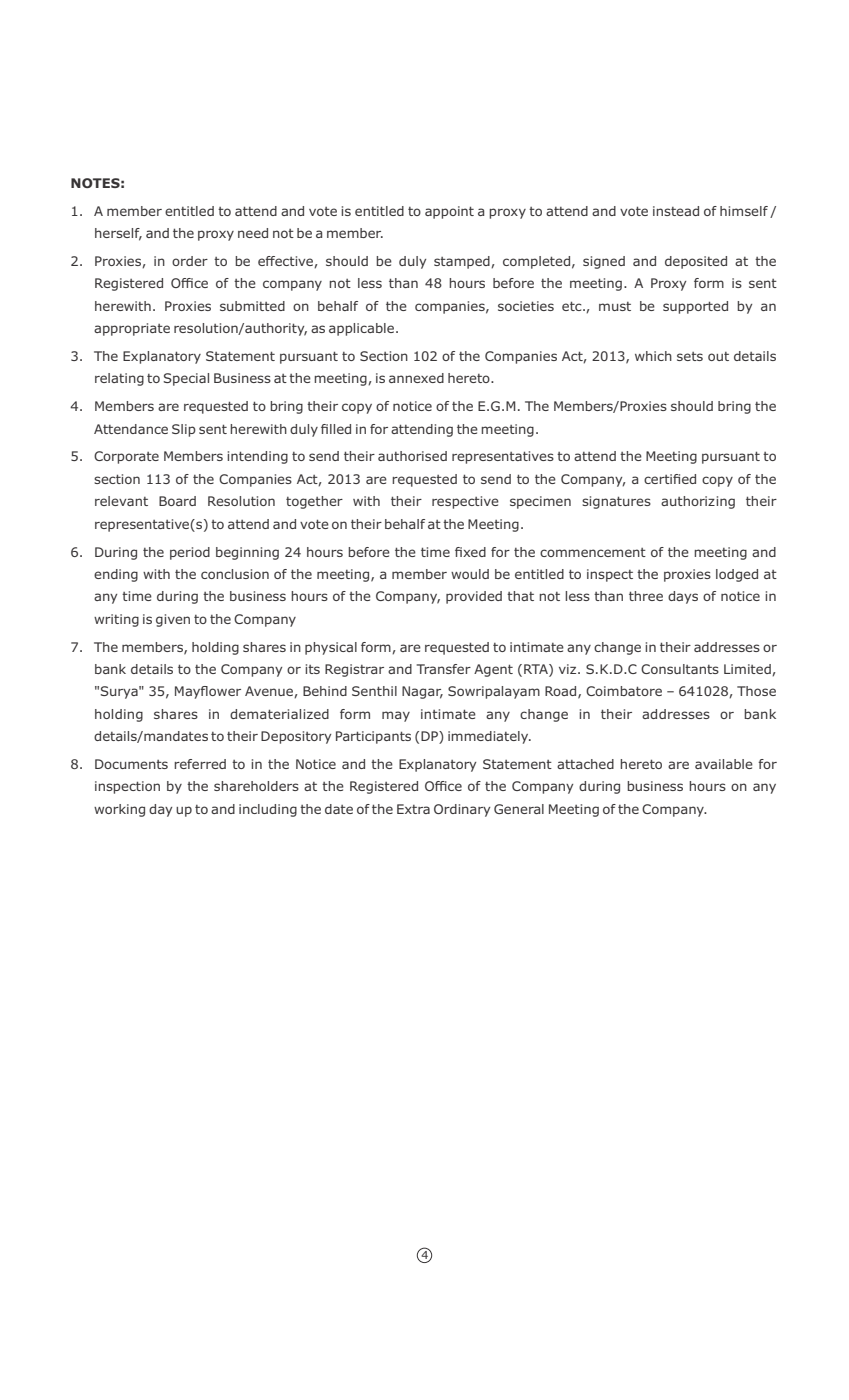 The height and width of the screenshot is (1400, 849). What do you see at coordinates (177, 501) in the screenshot?
I see `Board` at bounding box center [177, 501].
